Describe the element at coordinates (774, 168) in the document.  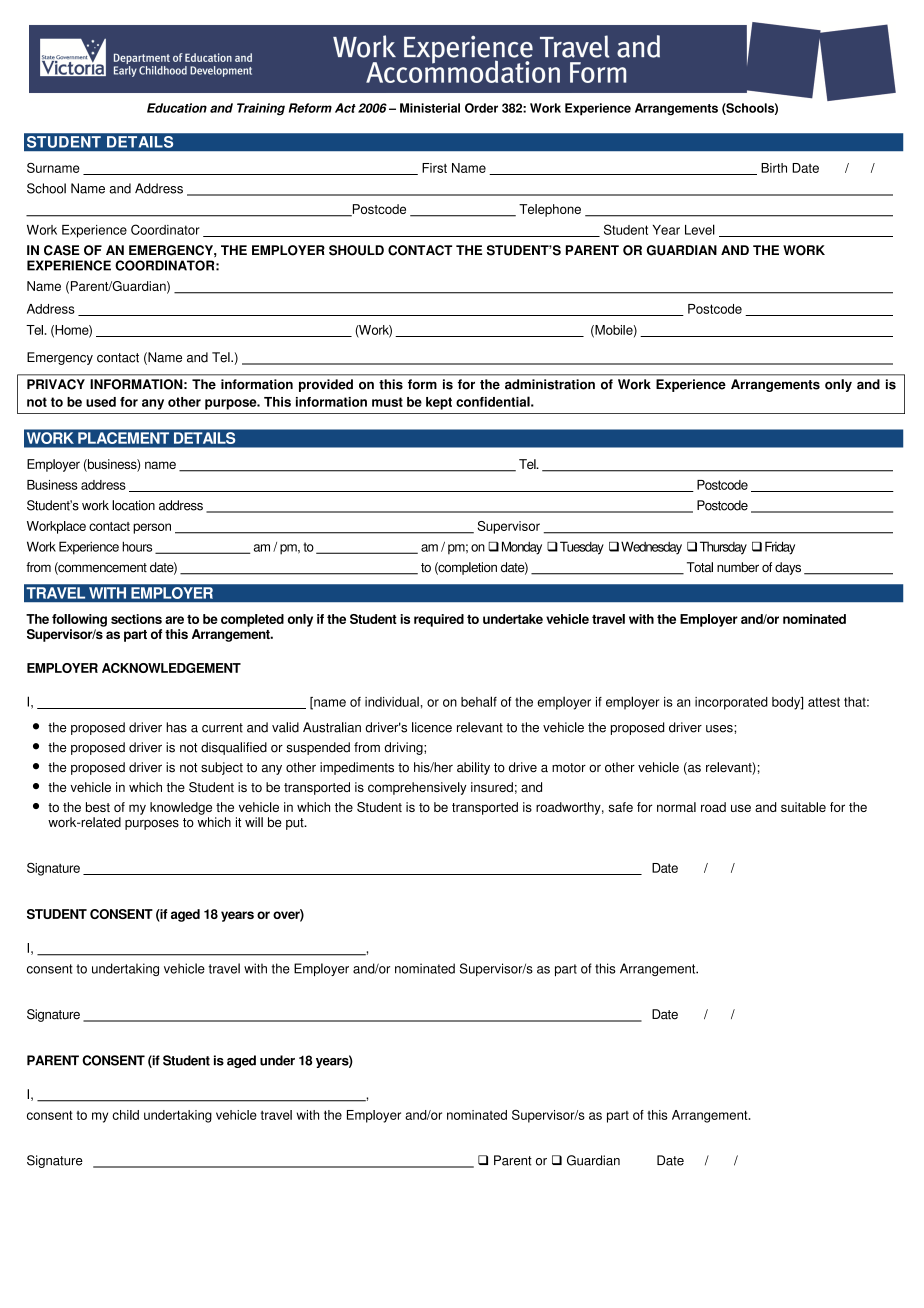
I see `Birth` at that location.
